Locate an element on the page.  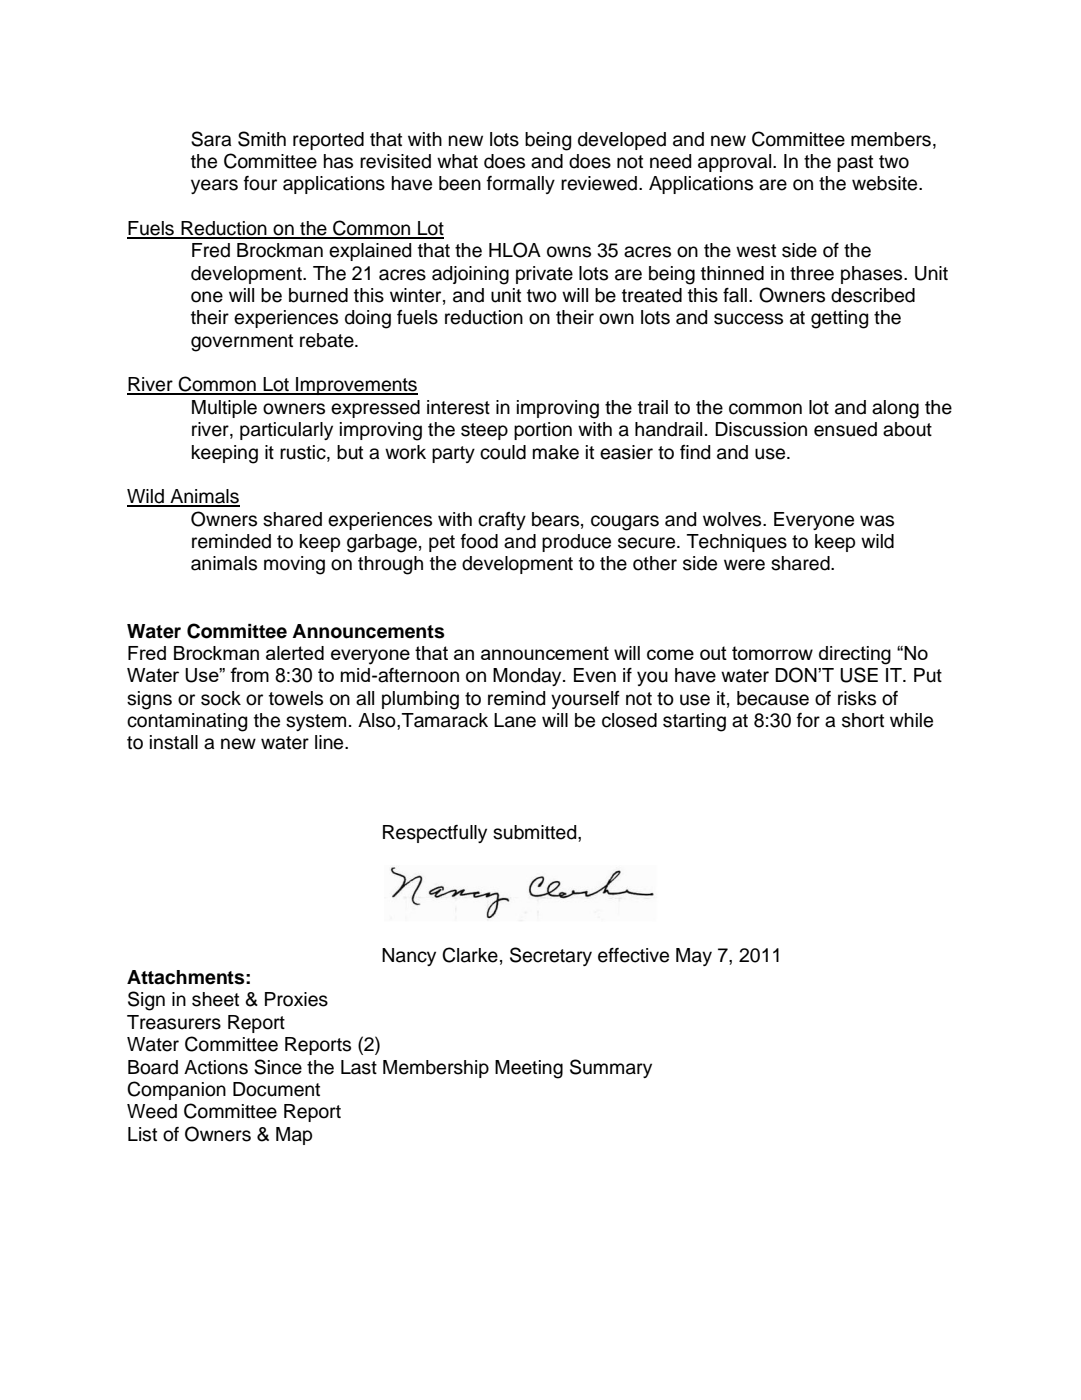
Document is located at coordinates (276, 1089).
